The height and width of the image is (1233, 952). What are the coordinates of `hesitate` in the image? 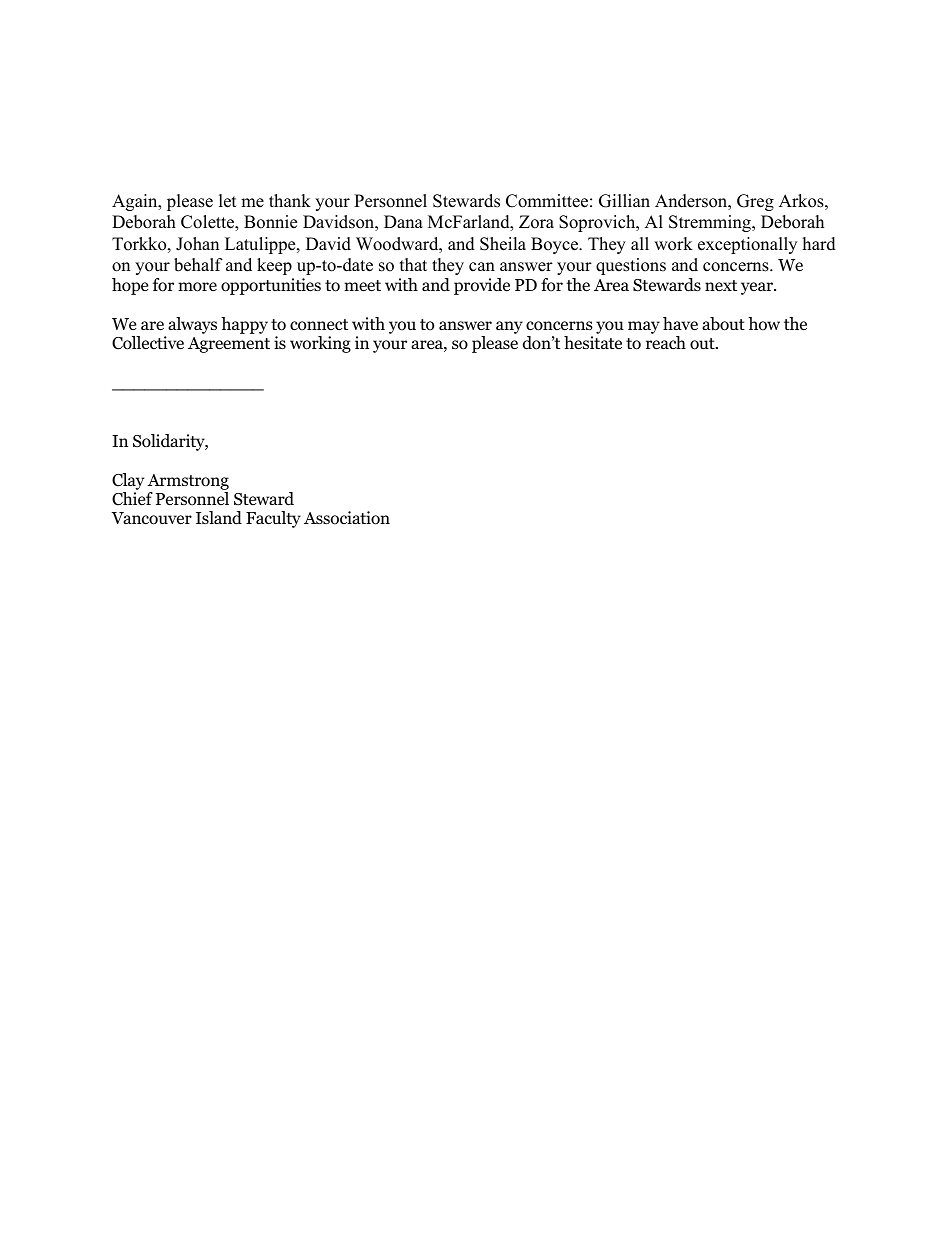 It's located at (593, 343).
